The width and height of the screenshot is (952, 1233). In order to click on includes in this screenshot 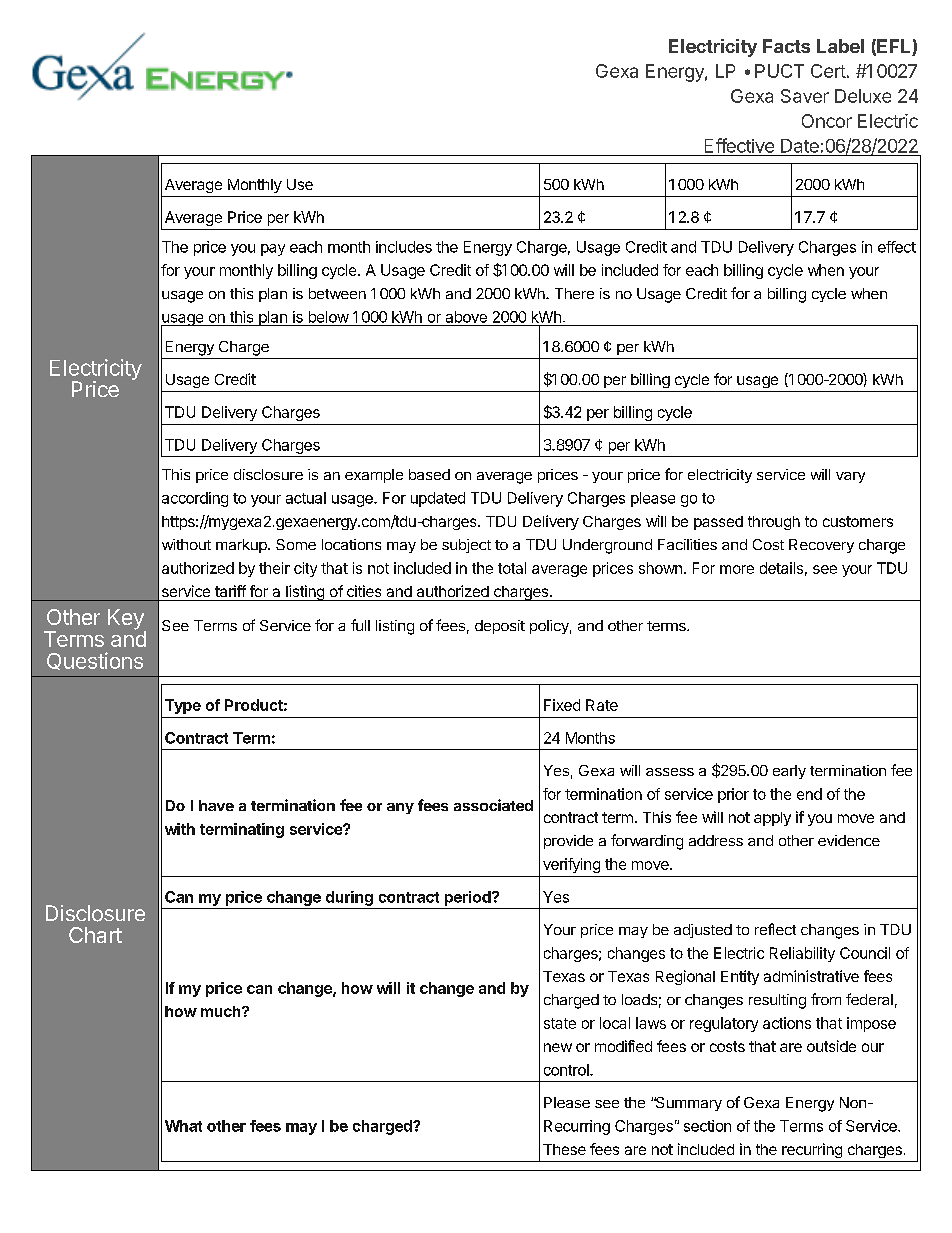, I will do `click(404, 247)`.
